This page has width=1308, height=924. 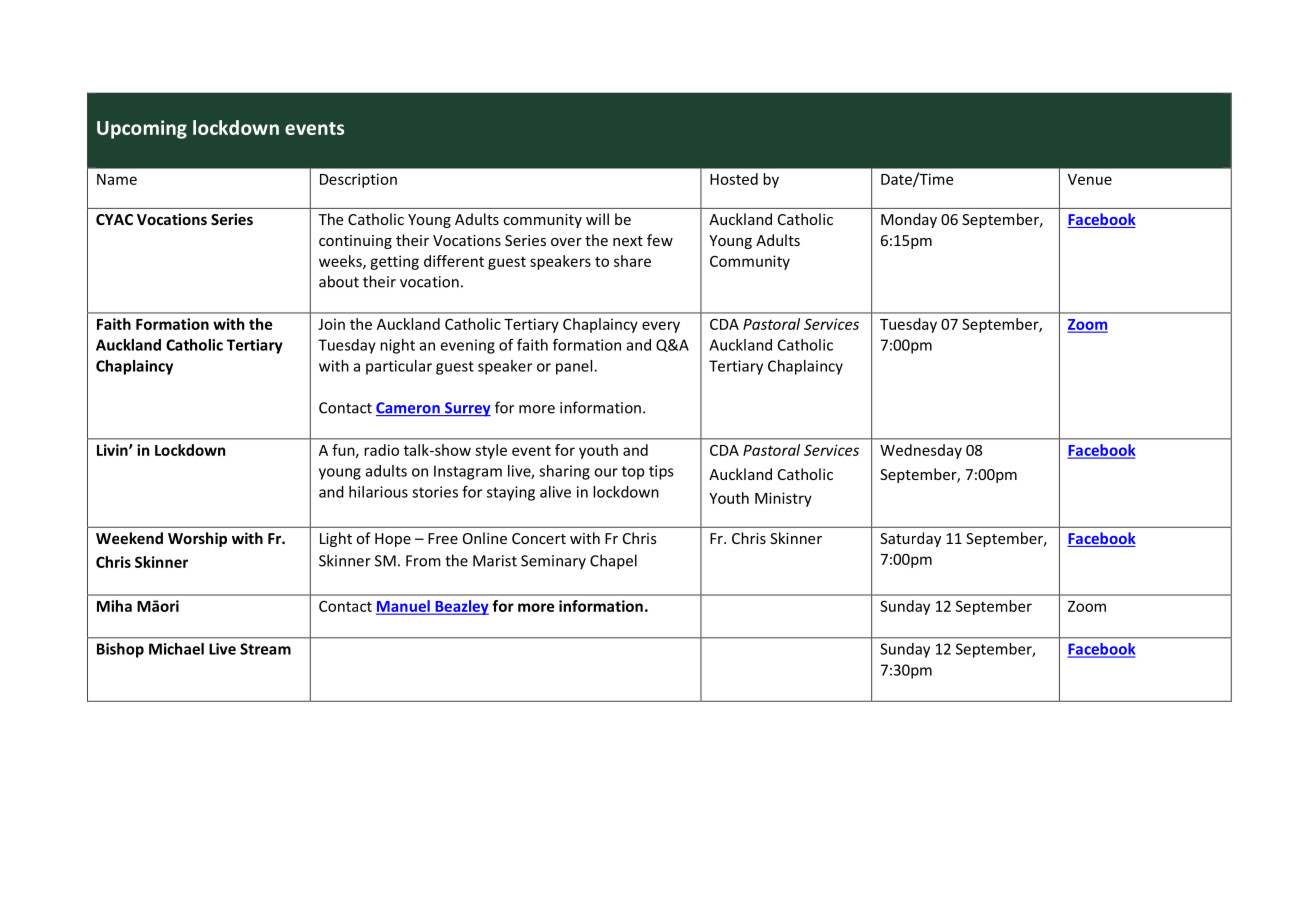 What do you see at coordinates (113, 450) in the page?
I see `Livin` at bounding box center [113, 450].
